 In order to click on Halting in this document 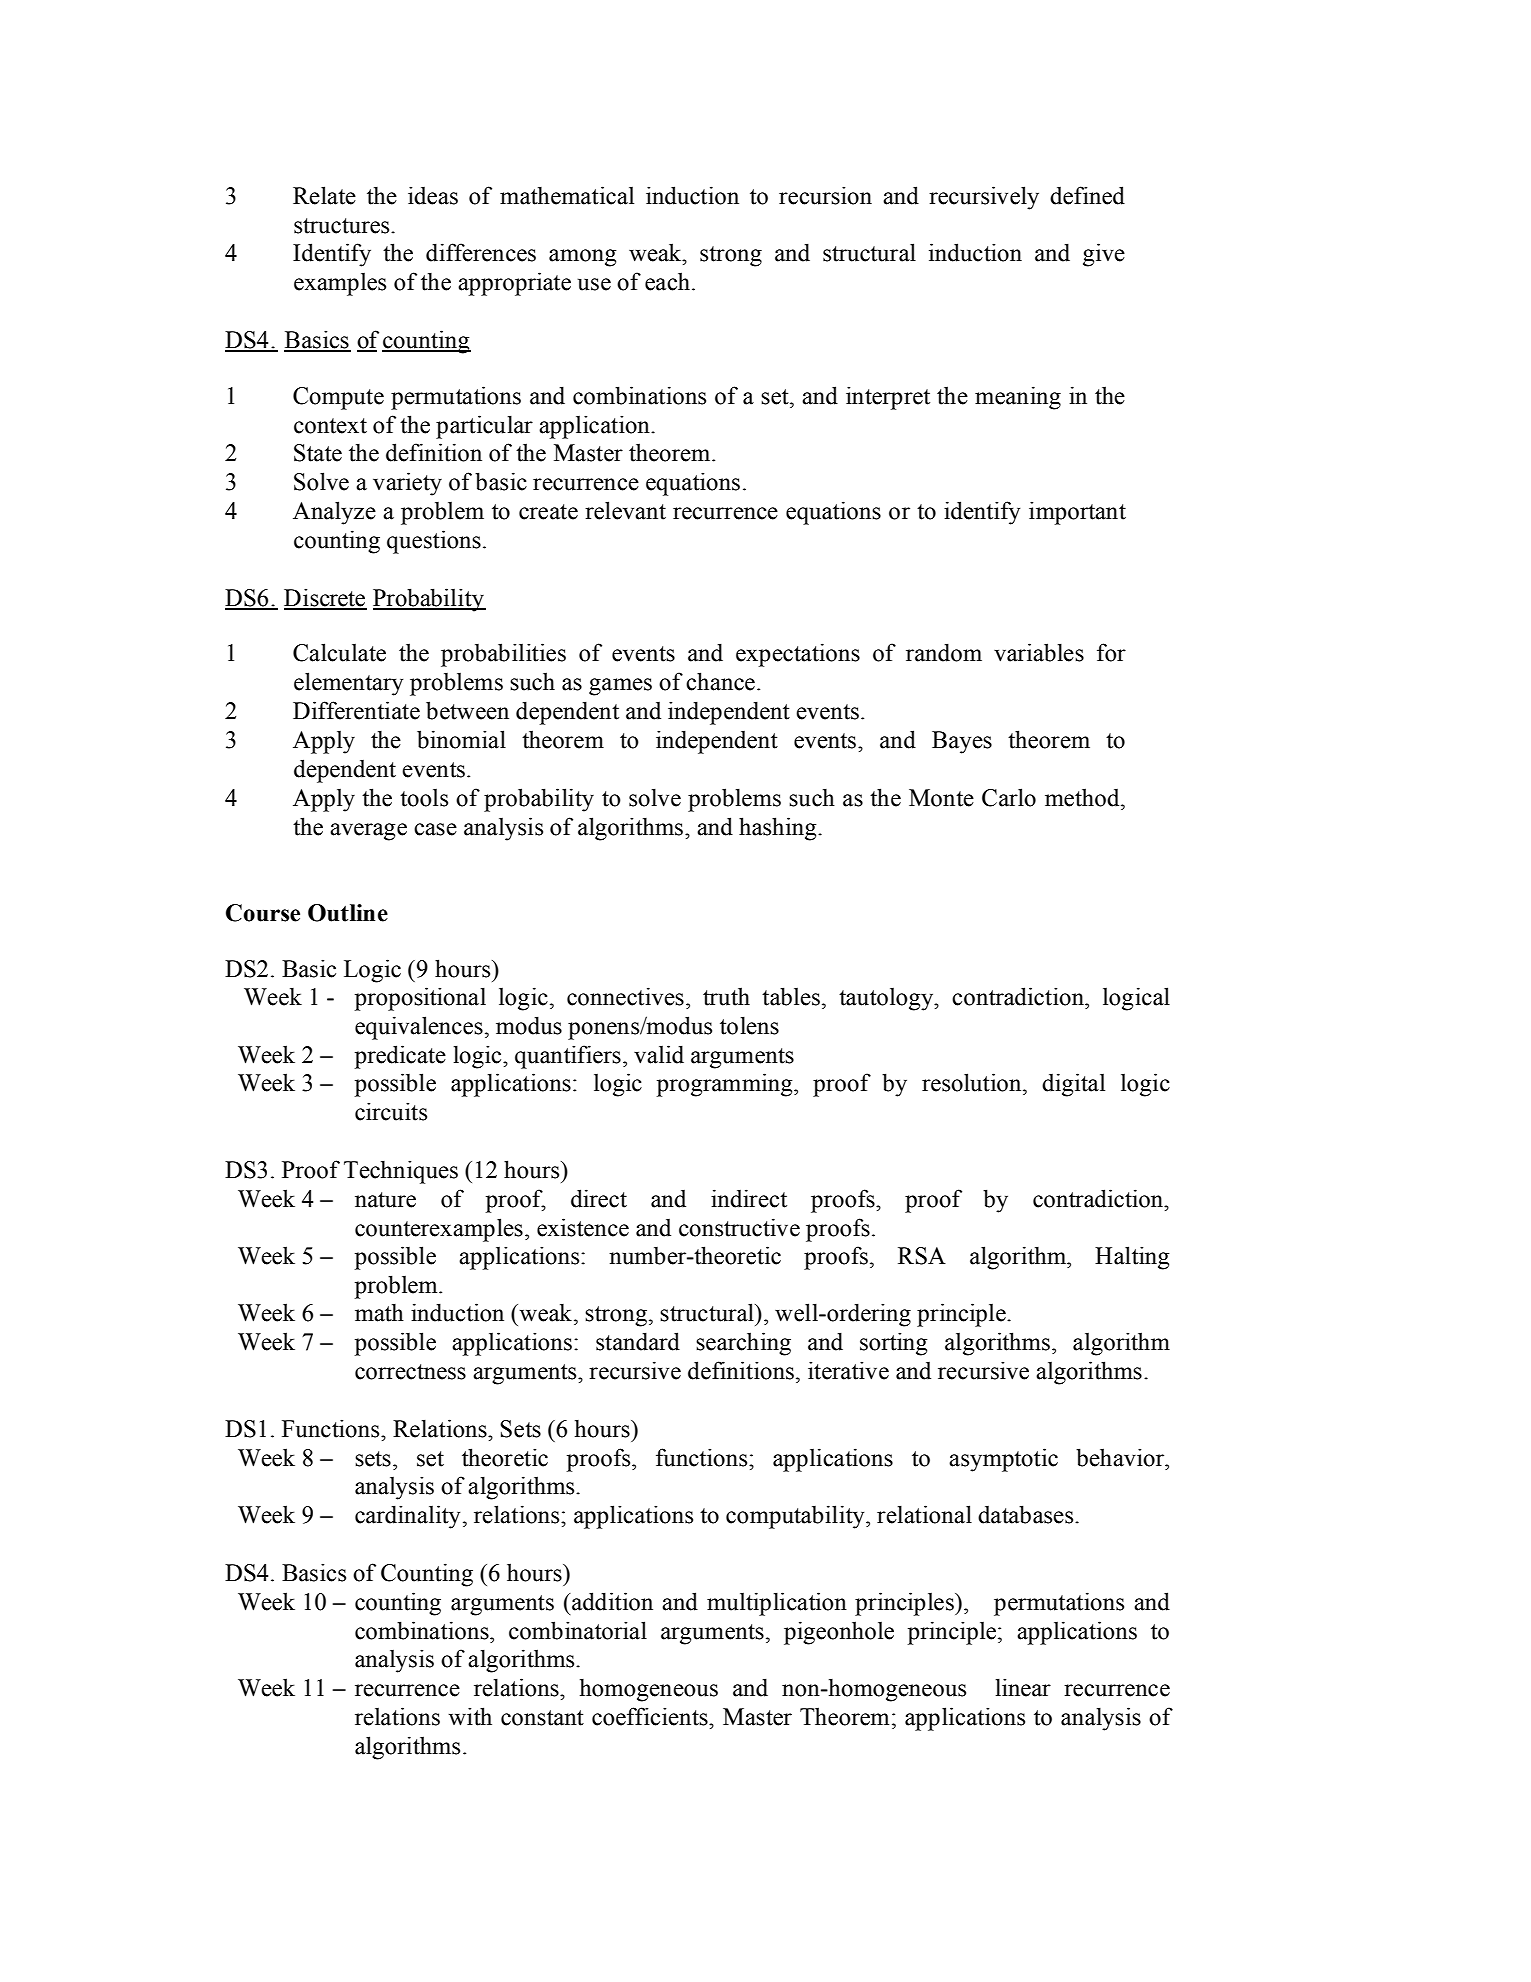, I will do `click(1132, 1258)`.
